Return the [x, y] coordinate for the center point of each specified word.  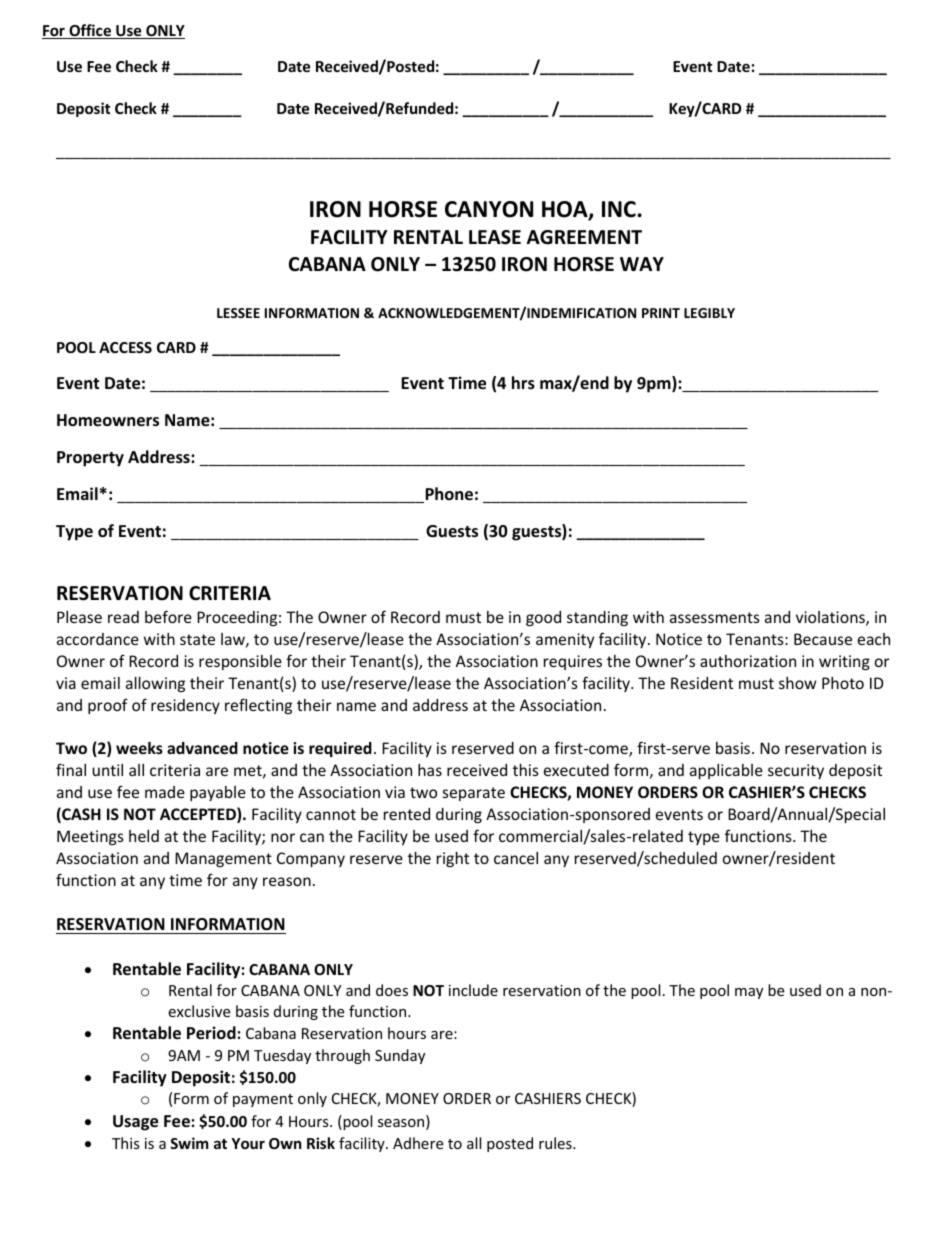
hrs [523, 383]
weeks [139, 748]
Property [90, 459]
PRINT [661, 313]
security [796, 771]
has [430, 770]
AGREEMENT [584, 237]
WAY [642, 264]
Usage [135, 1123]
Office [90, 31]
